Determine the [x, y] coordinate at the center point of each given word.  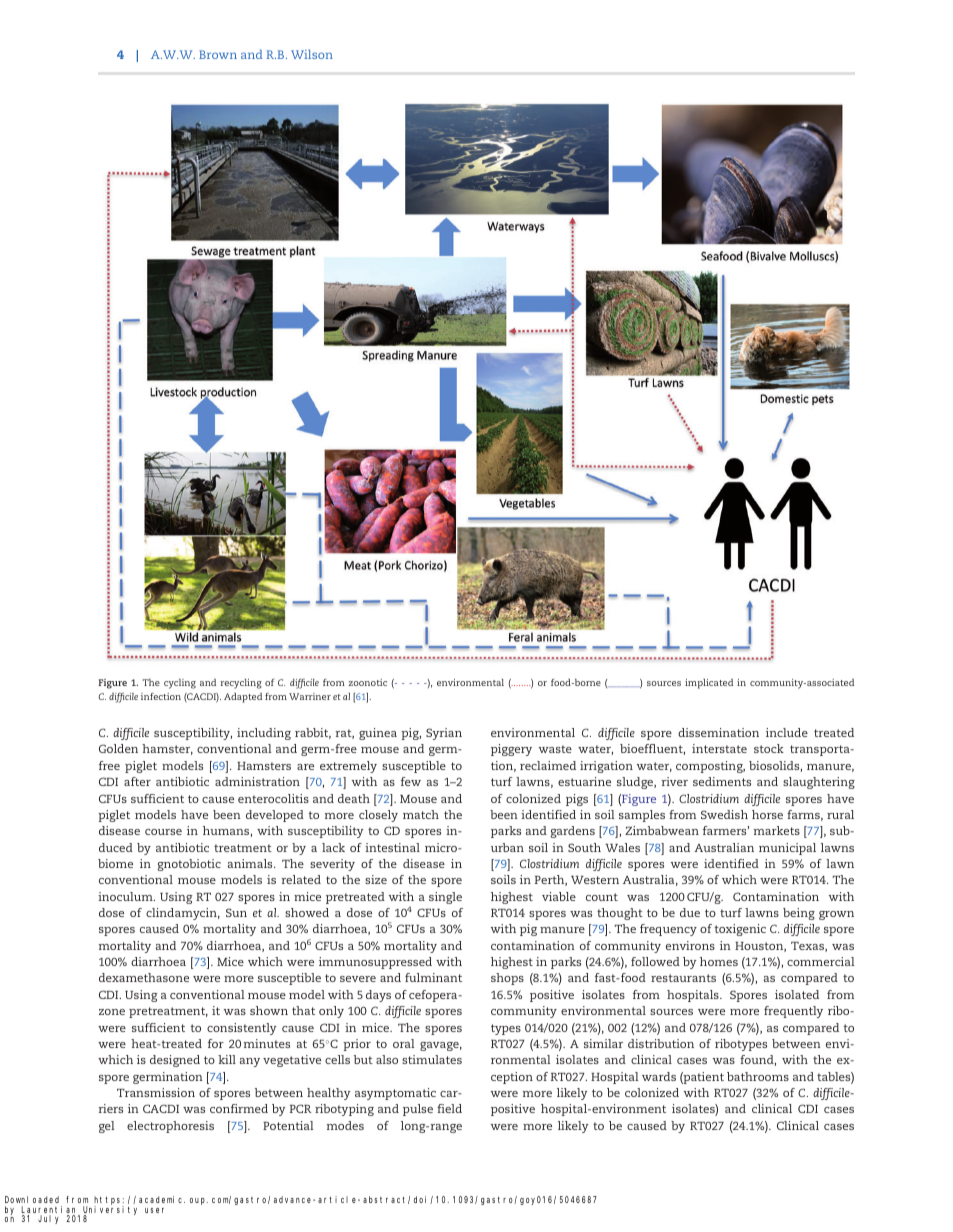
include [787, 732]
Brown [218, 54]
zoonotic [368, 682]
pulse [418, 1110]
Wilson [312, 54]
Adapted [243, 698]
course [163, 832]
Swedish [724, 814]
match [421, 814]
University [110, 1211]
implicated [709, 684]
